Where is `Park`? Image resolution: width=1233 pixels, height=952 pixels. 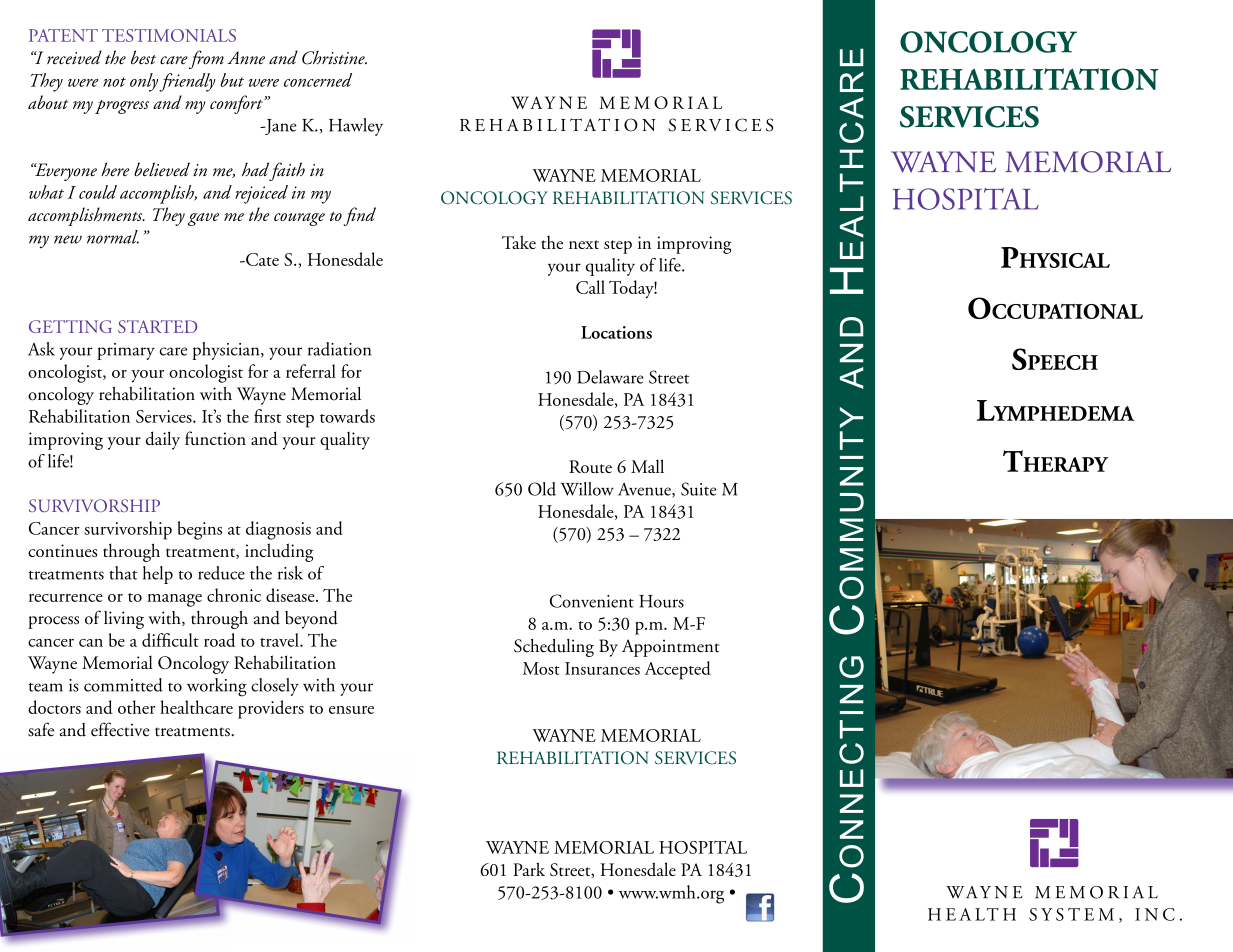 Park is located at coordinates (529, 869).
